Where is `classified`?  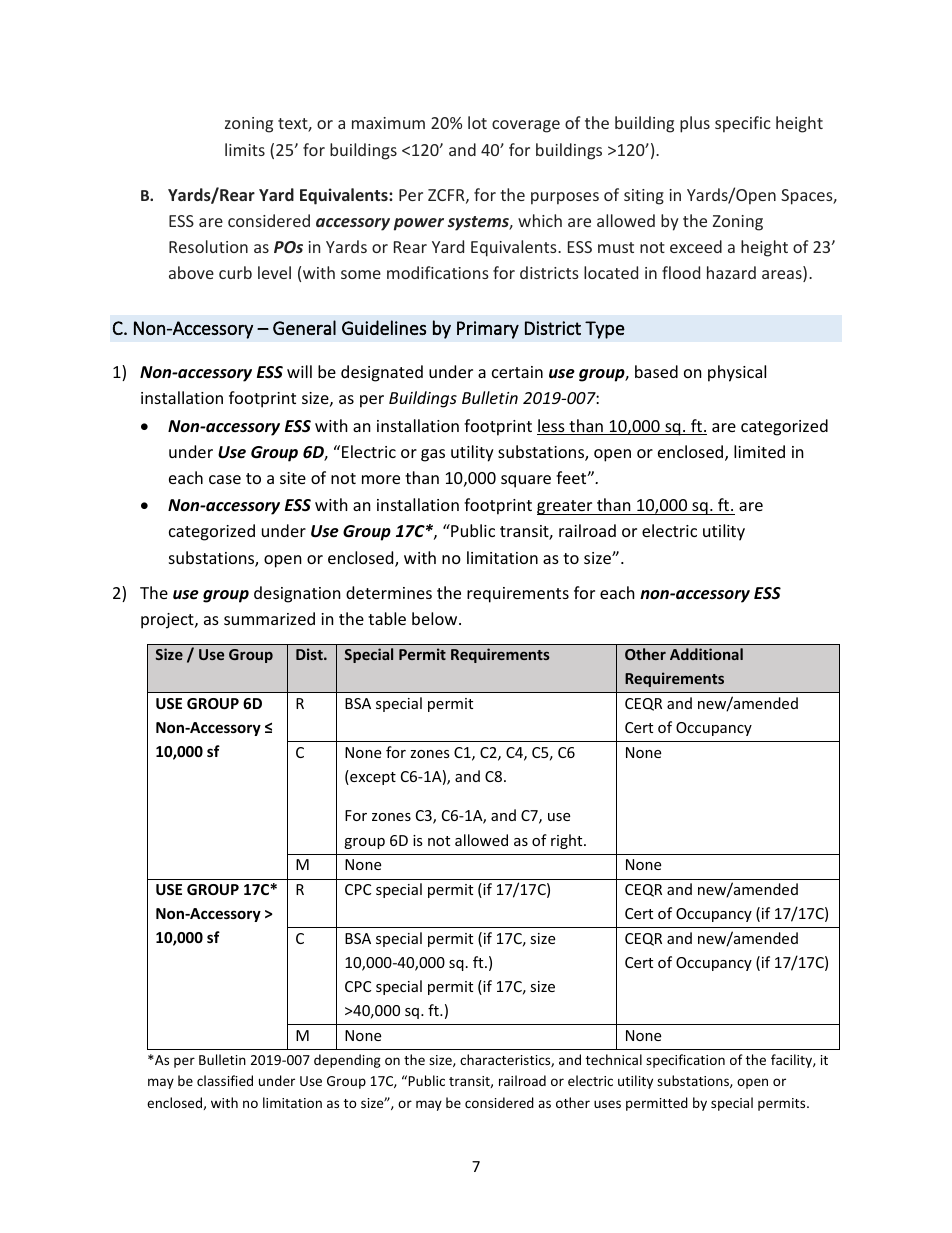
classified is located at coordinates (225, 1080).
